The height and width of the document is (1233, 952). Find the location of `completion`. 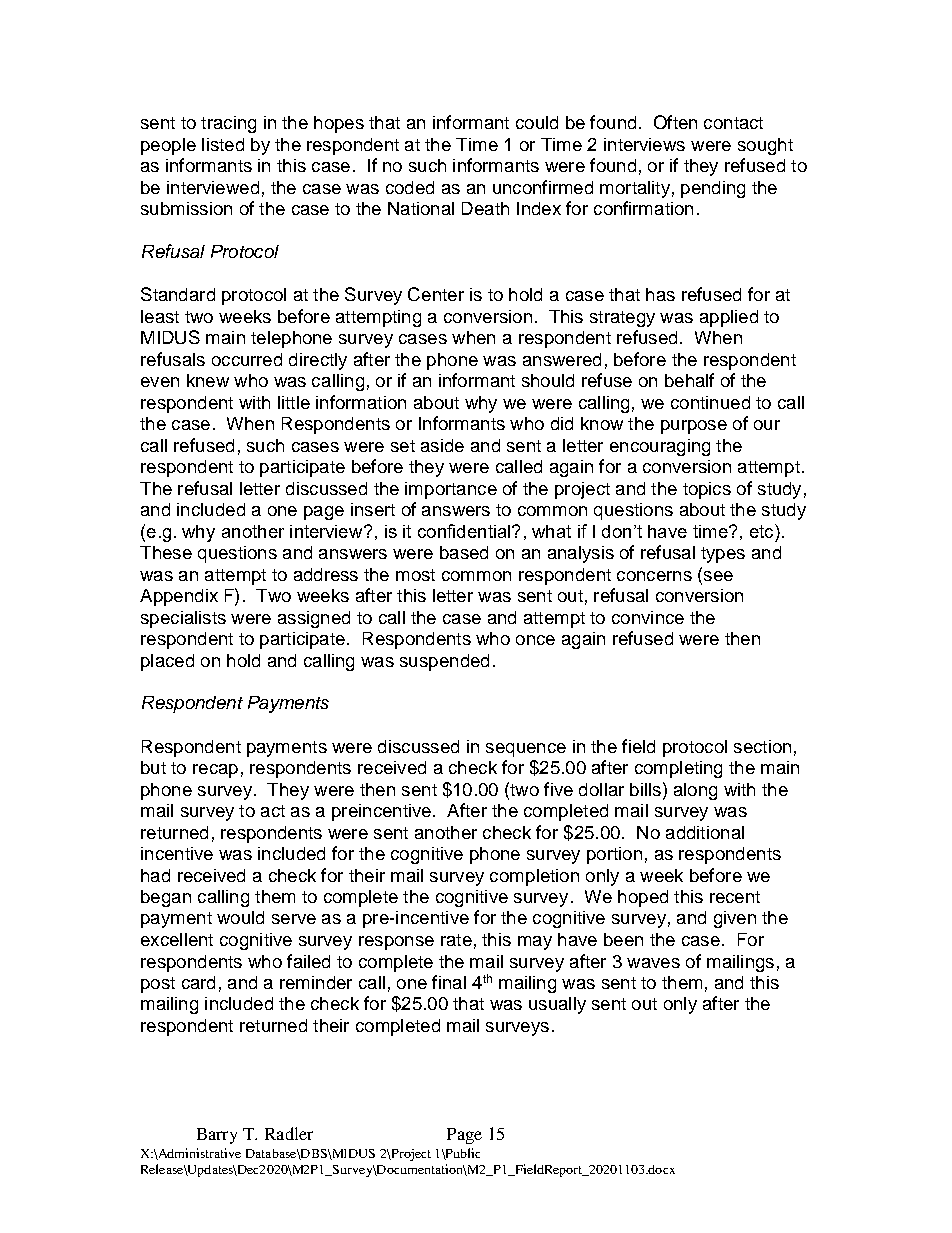

completion is located at coordinates (534, 877).
